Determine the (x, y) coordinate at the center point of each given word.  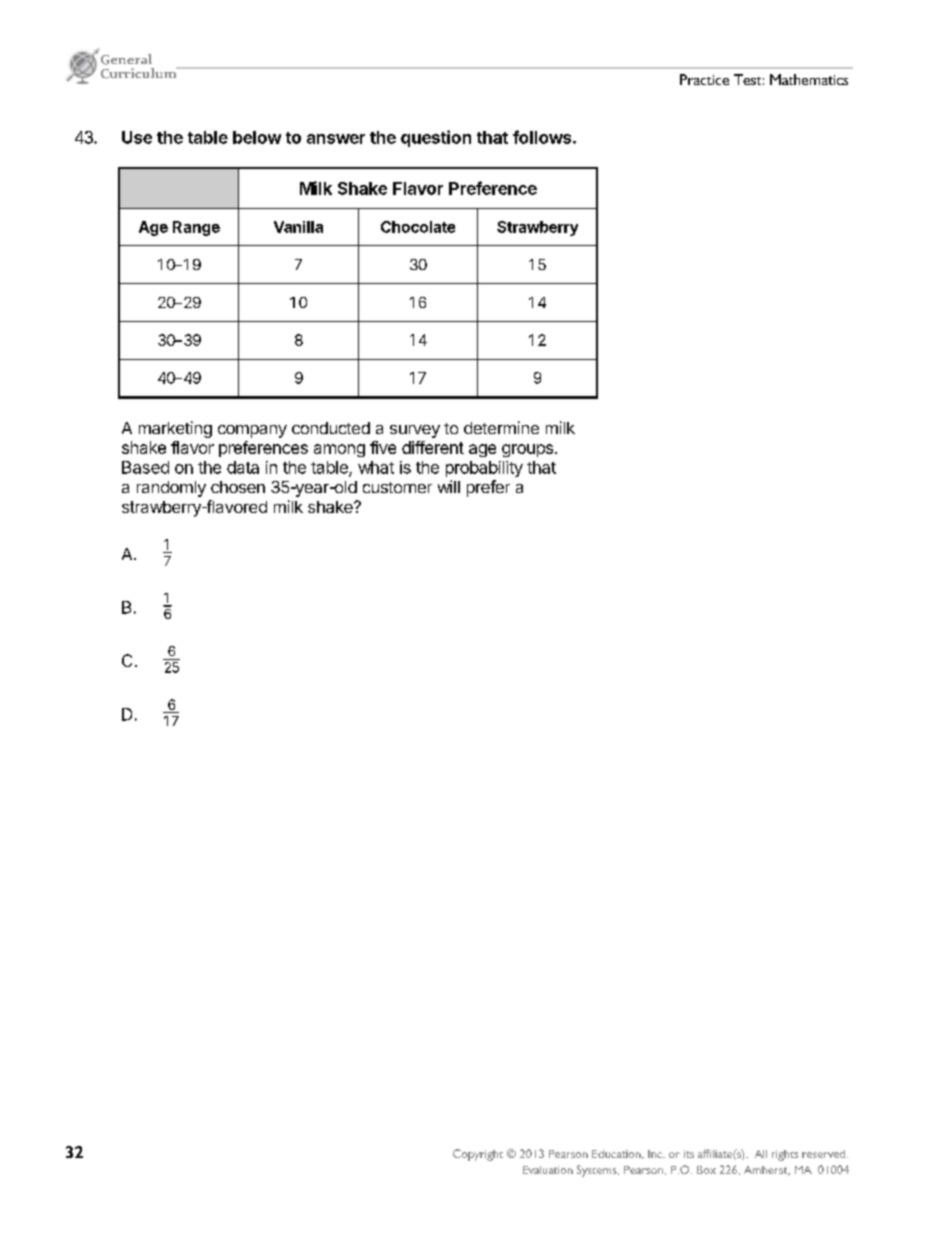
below (257, 137)
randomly (171, 489)
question (436, 138)
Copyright (478, 1155)
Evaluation (548, 1170)
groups (527, 450)
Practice (704, 79)
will (449, 486)
